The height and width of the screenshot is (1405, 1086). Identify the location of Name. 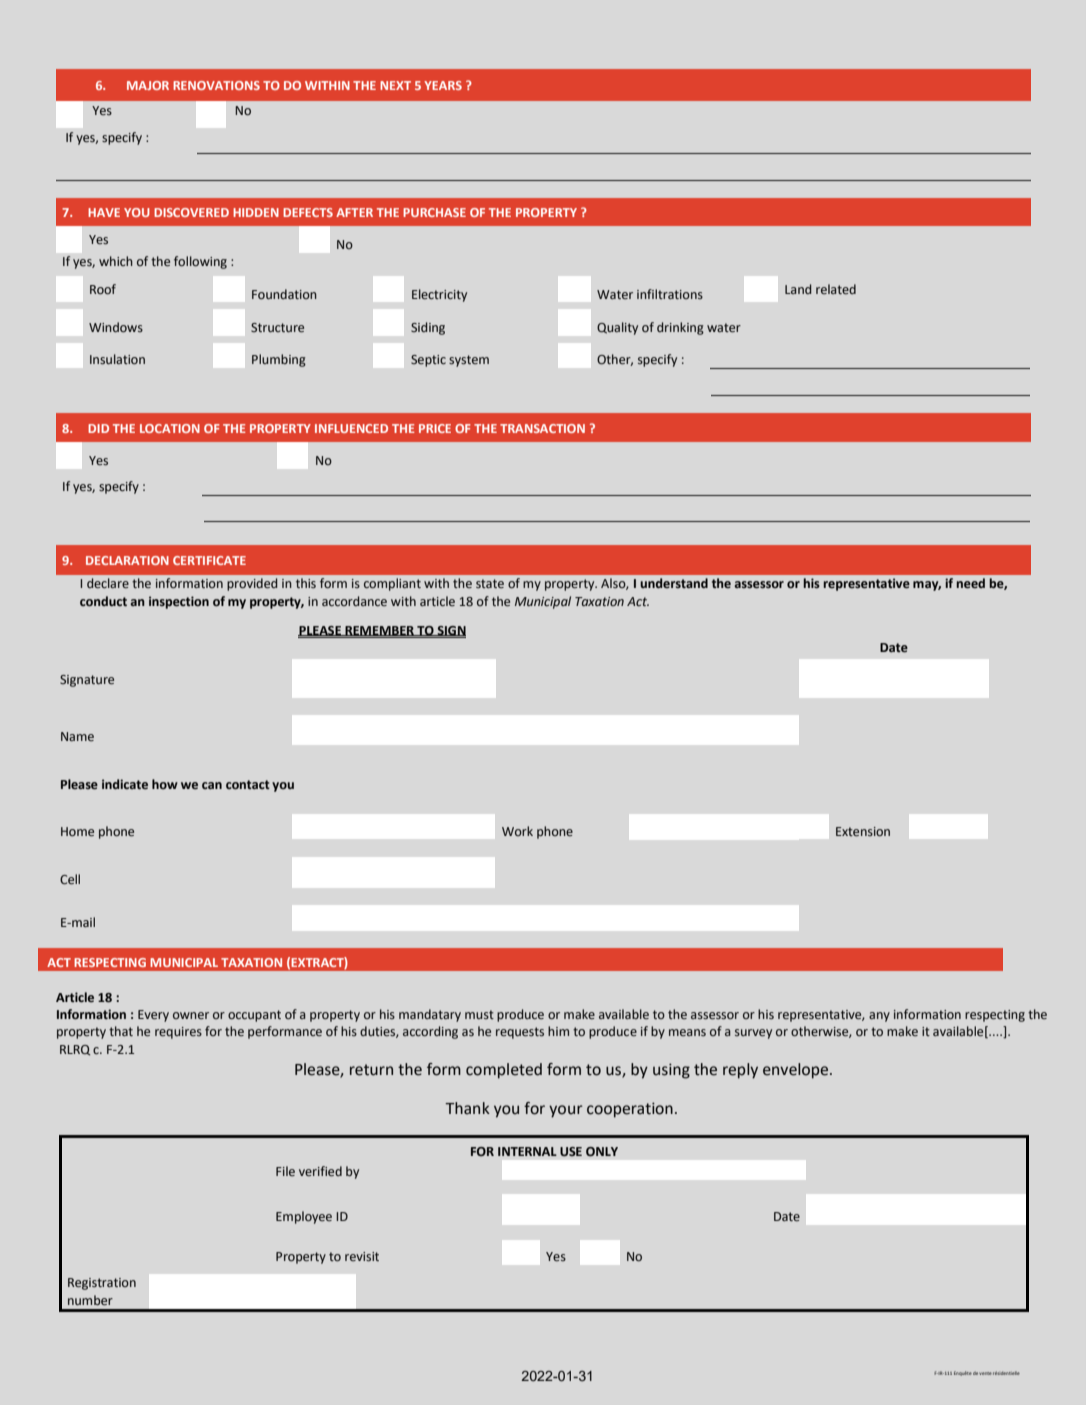
(77, 736).
